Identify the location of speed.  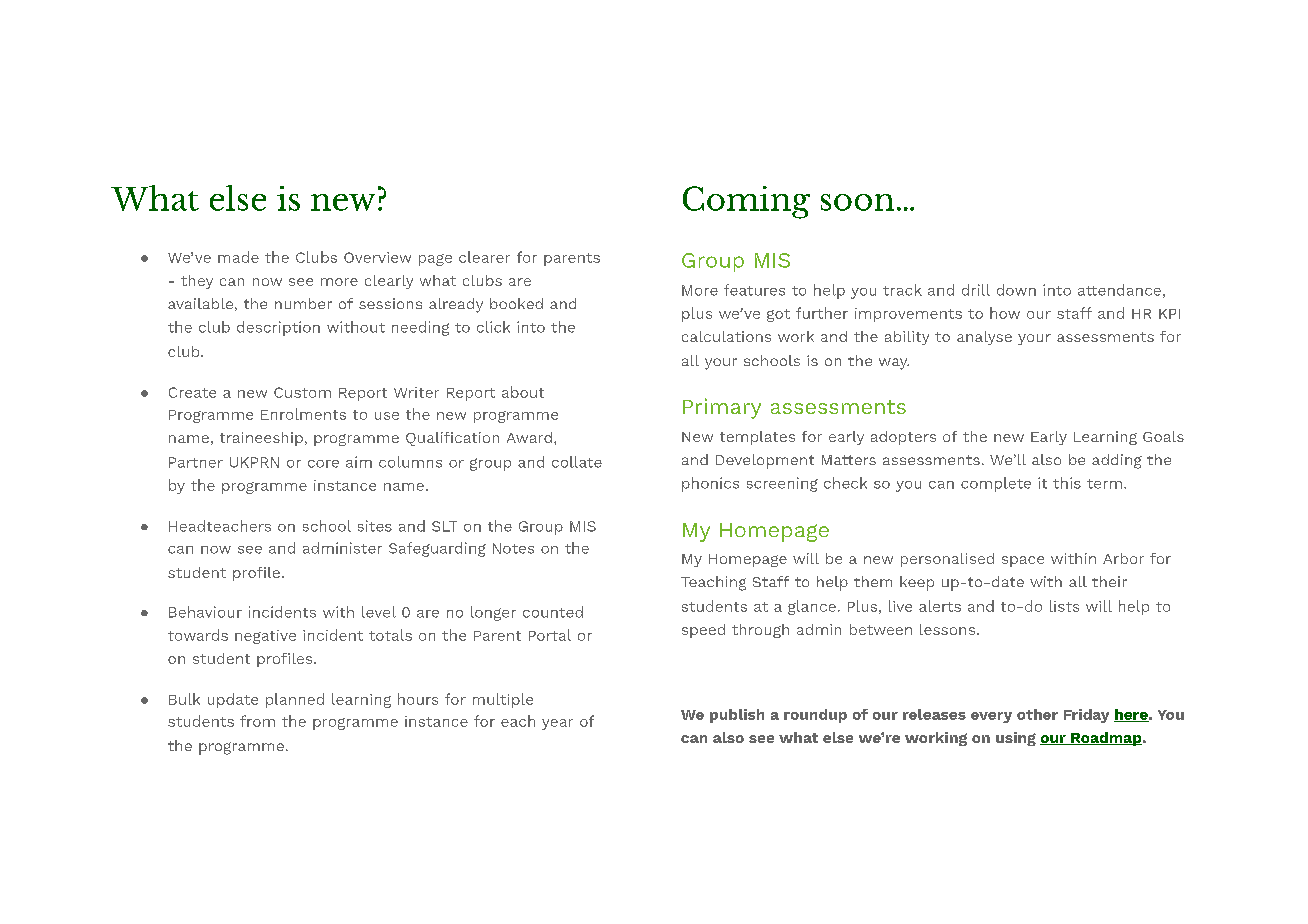
(703, 631).
